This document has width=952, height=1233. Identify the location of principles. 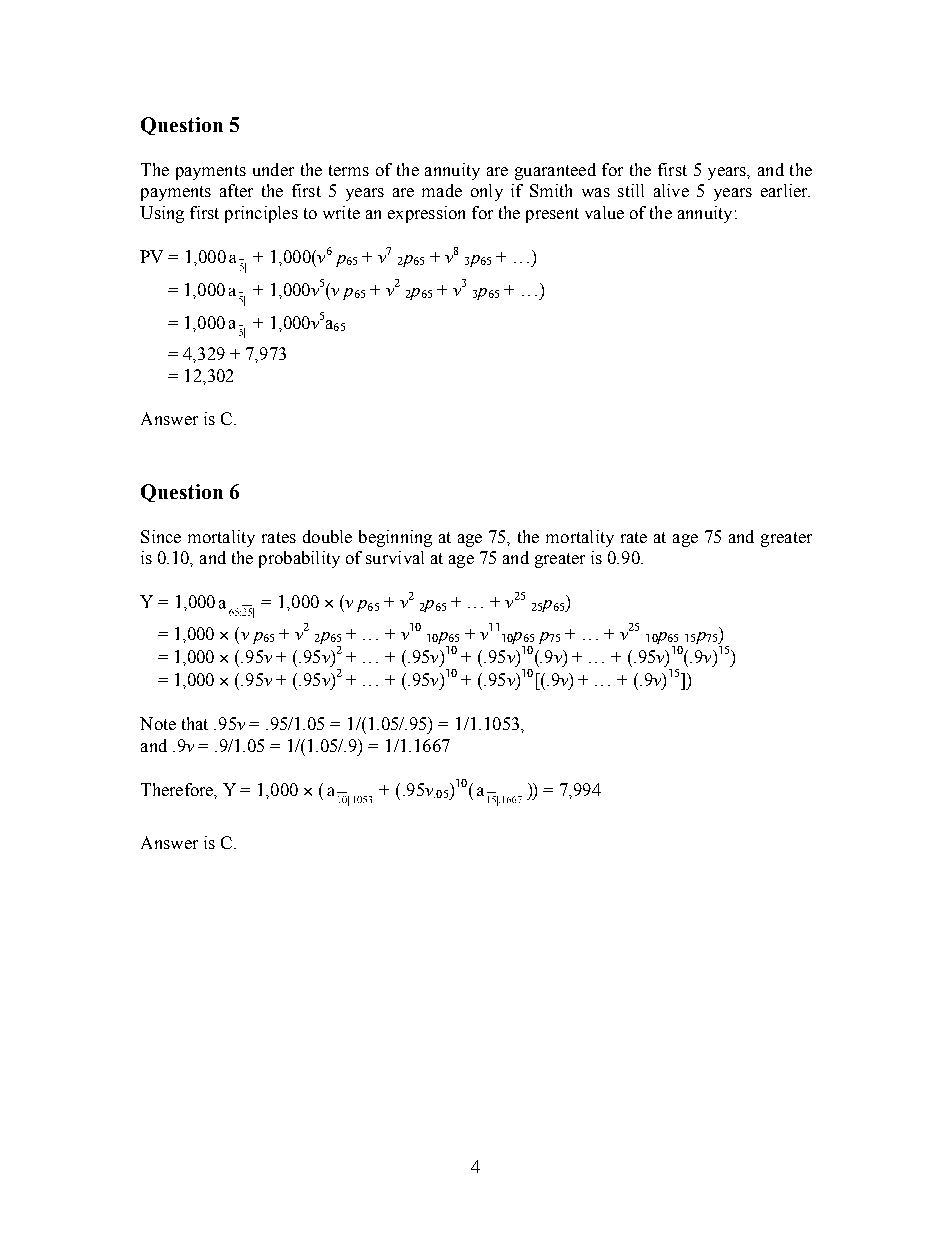
(261, 214).
